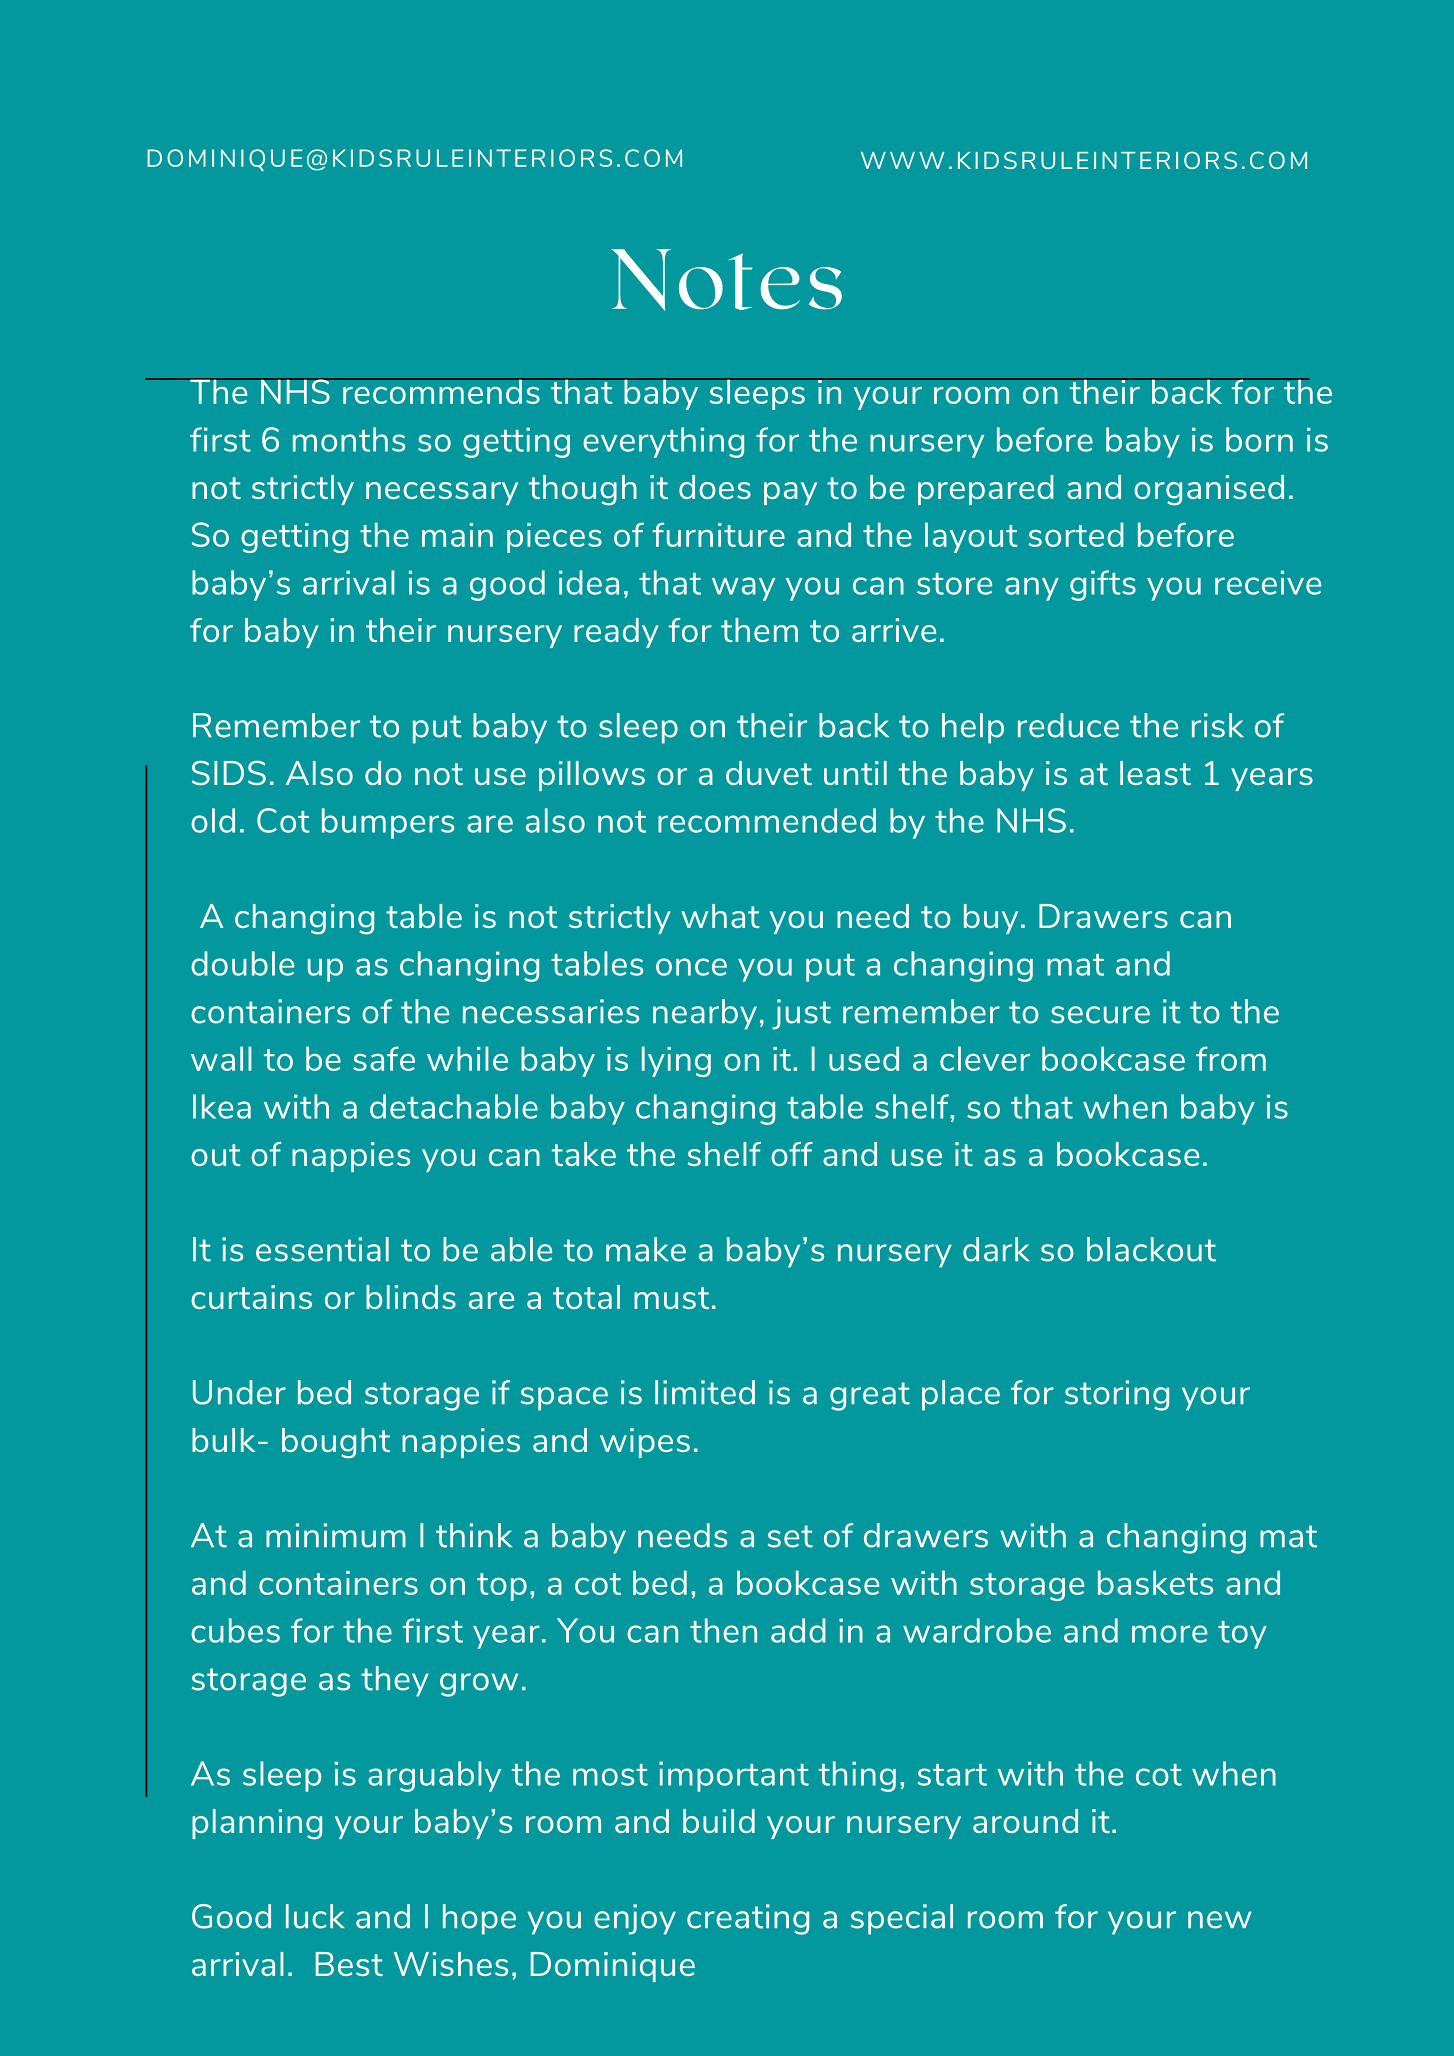  What do you see at coordinates (769, 773) in the screenshot?
I see `duvet` at bounding box center [769, 773].
